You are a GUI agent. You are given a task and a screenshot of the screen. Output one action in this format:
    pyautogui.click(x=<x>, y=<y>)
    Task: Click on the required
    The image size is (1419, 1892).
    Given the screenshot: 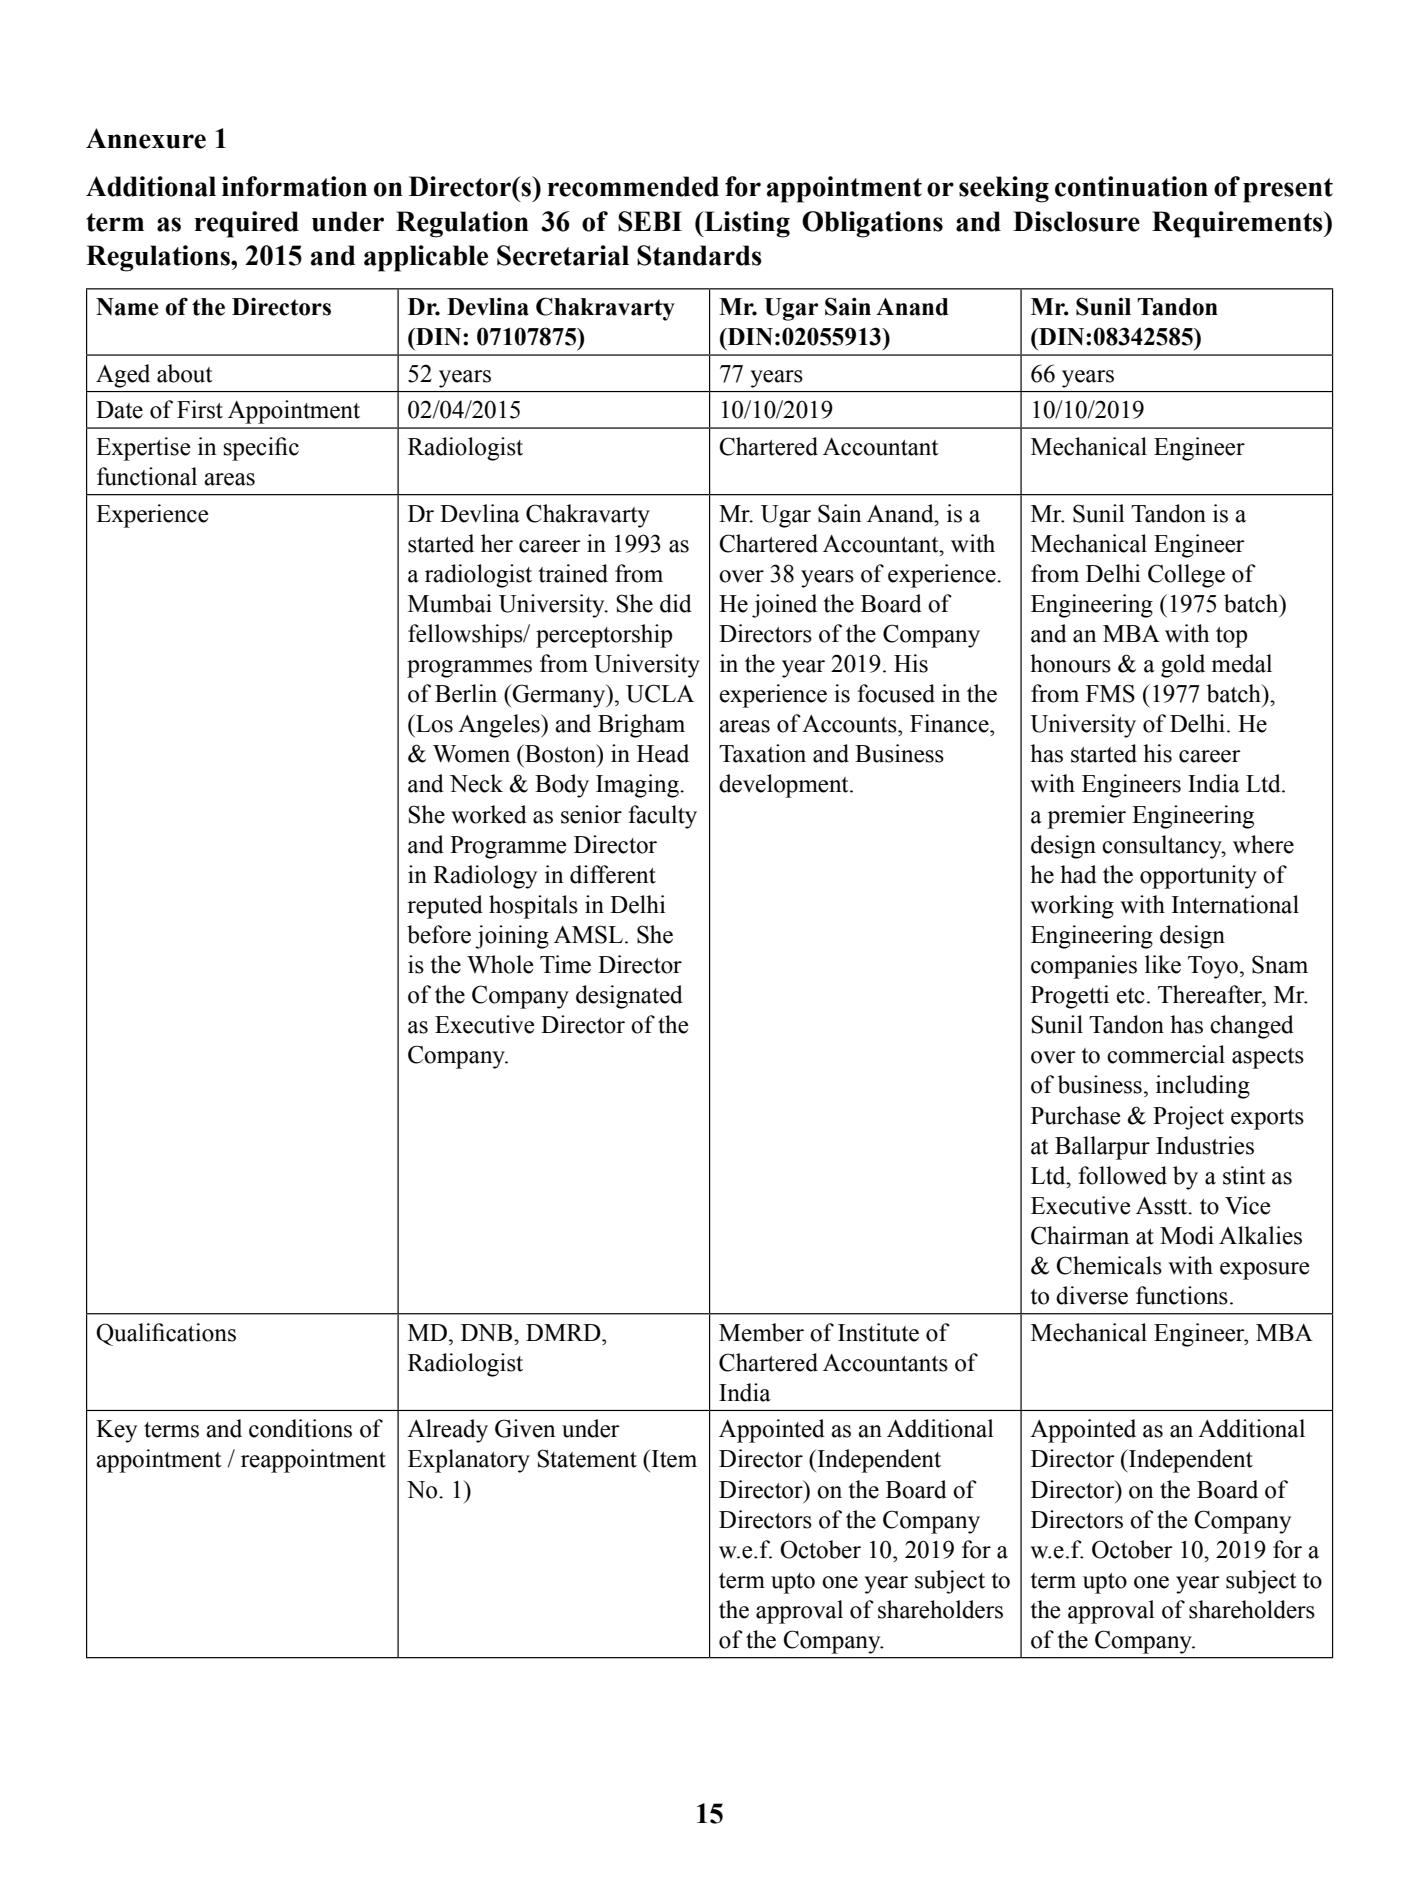 What is the action you would take?
    pyautogui.click(x=247, y=224)
